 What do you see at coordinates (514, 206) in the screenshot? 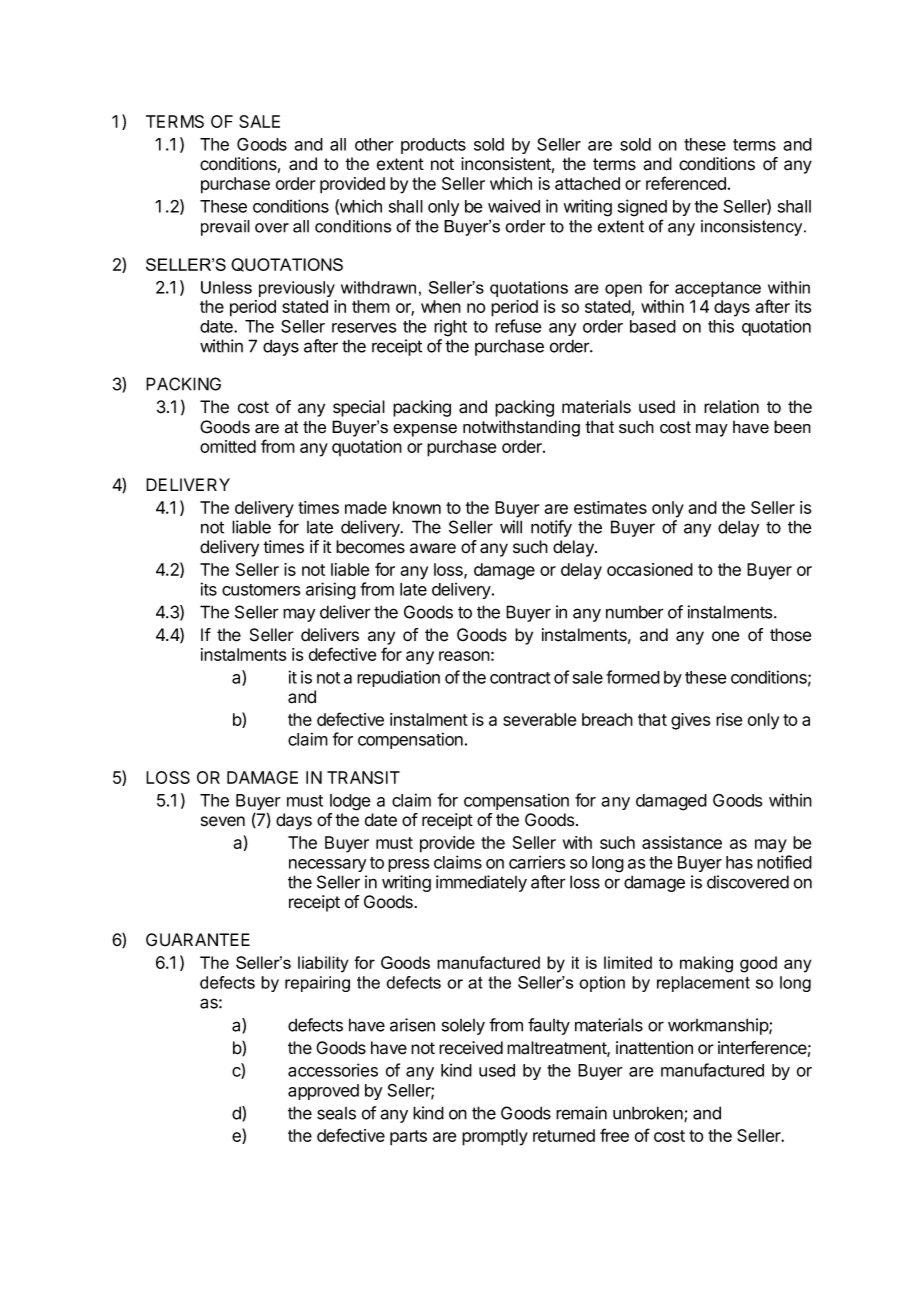
I see `waived` at bounding box center [514, 206].
